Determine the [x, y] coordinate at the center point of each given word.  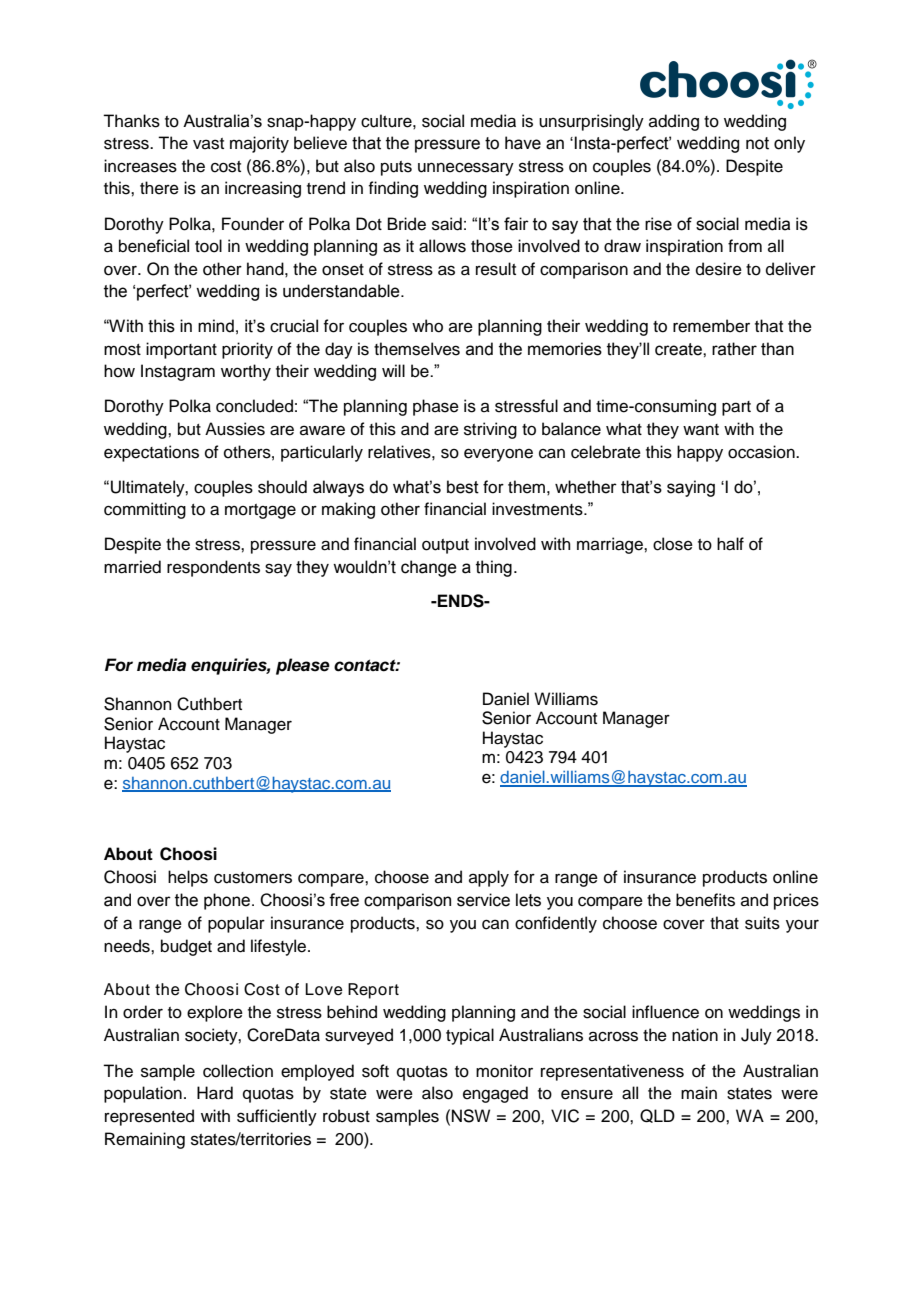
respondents [213, 568]
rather [734, 349]
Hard [215, 1093]
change [429, 568]
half [730, 544]
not [757, 143]
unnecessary [466, 169]
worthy [246, 372]
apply [489, 878]
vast [208, 144]
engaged [495, 1094]
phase [436, 407]
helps [188, 878]
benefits [705, 900]
